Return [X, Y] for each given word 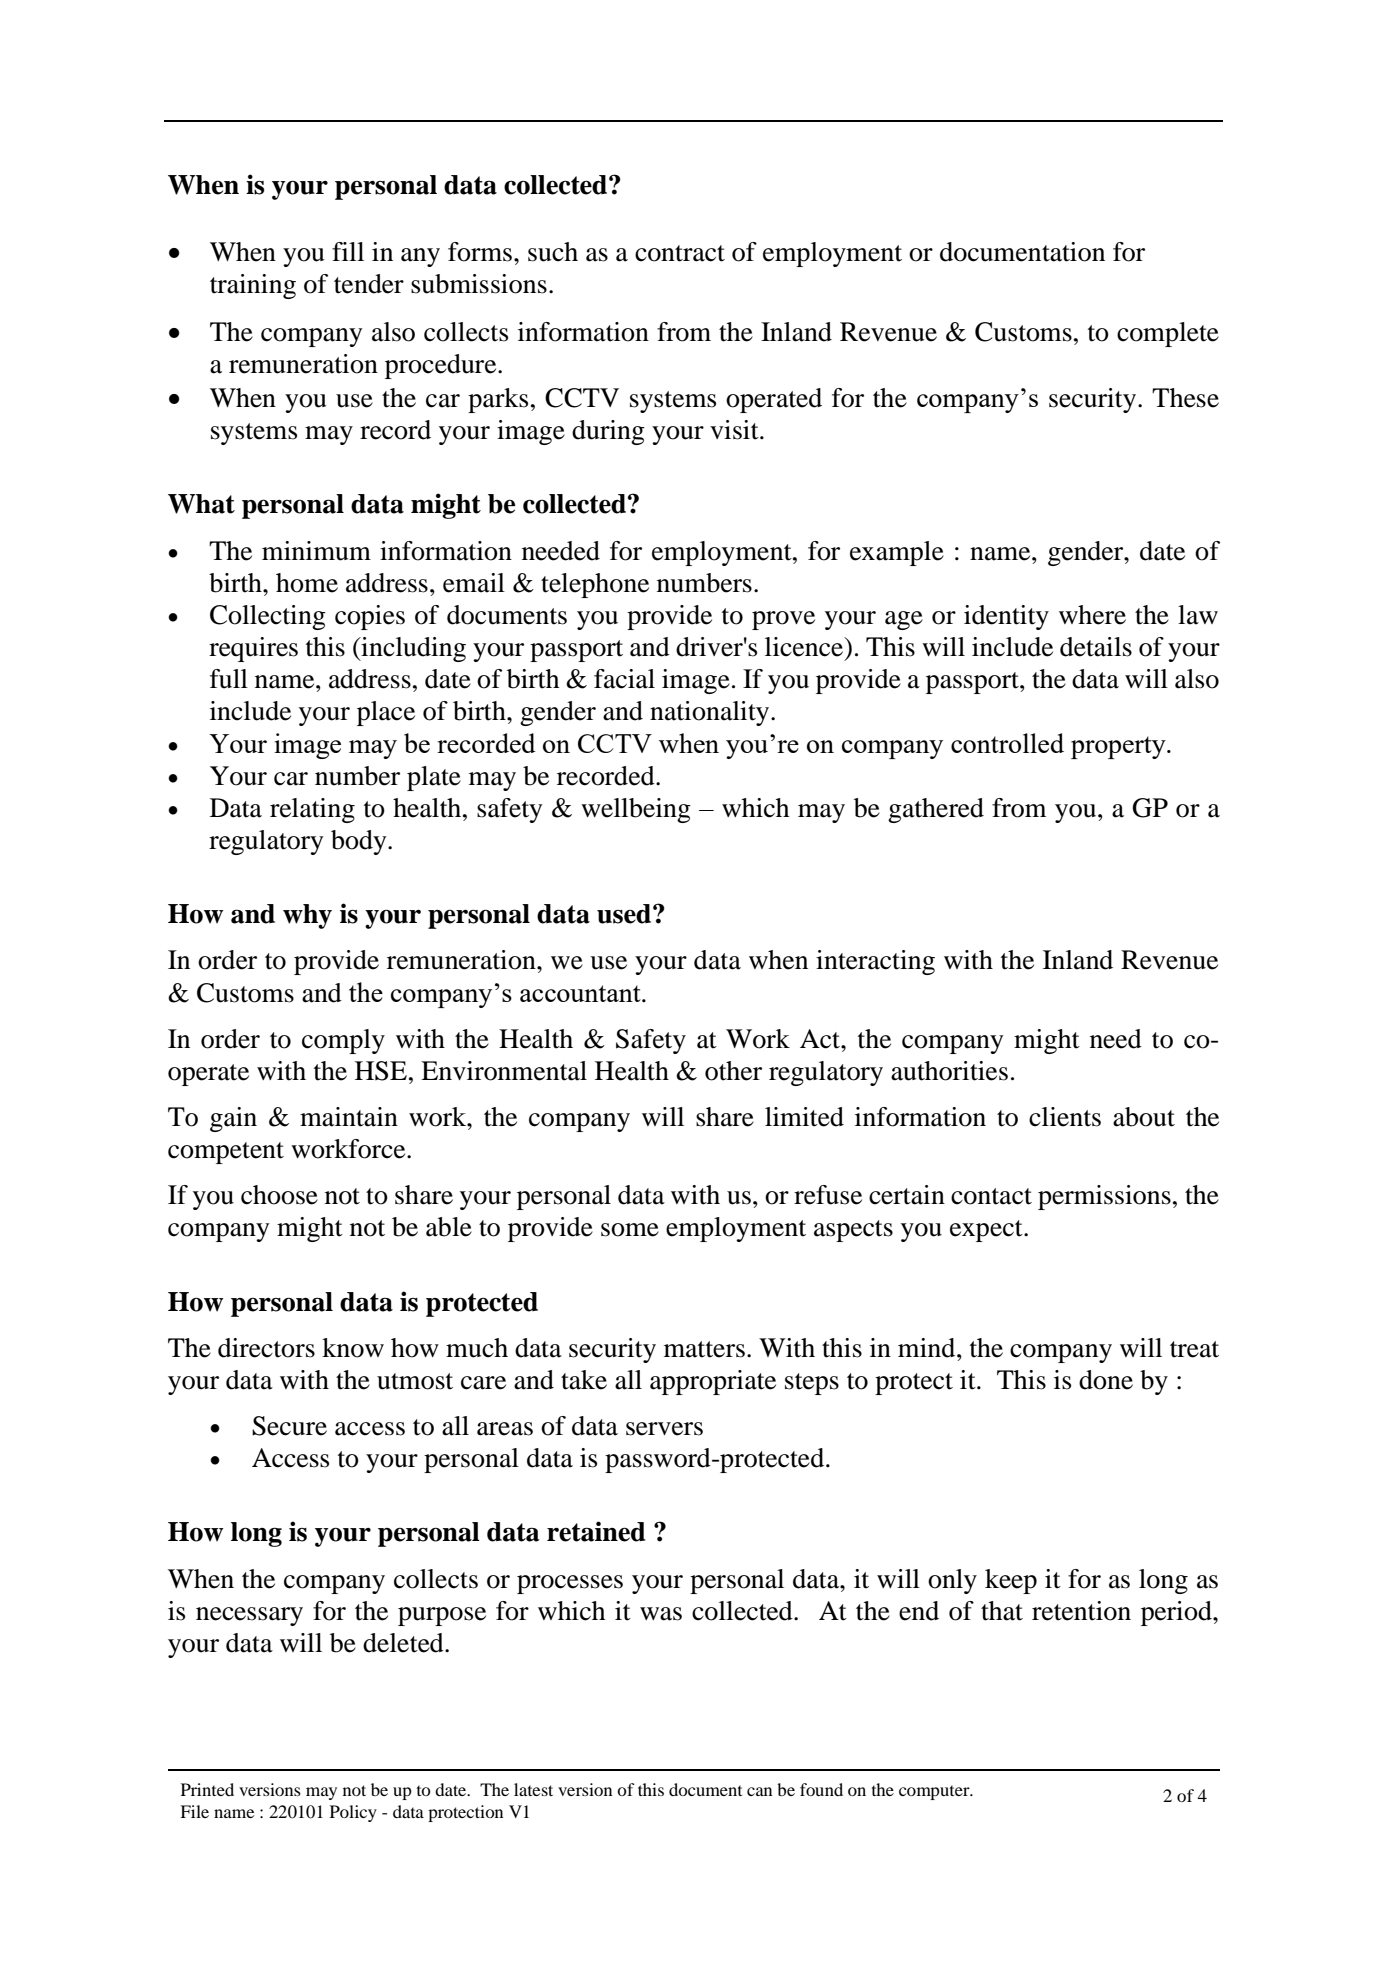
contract [680, 253]
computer [935, 1792]
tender [369, 284]
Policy [353, 1813]
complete [1168, 334]
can [759, 1791]
